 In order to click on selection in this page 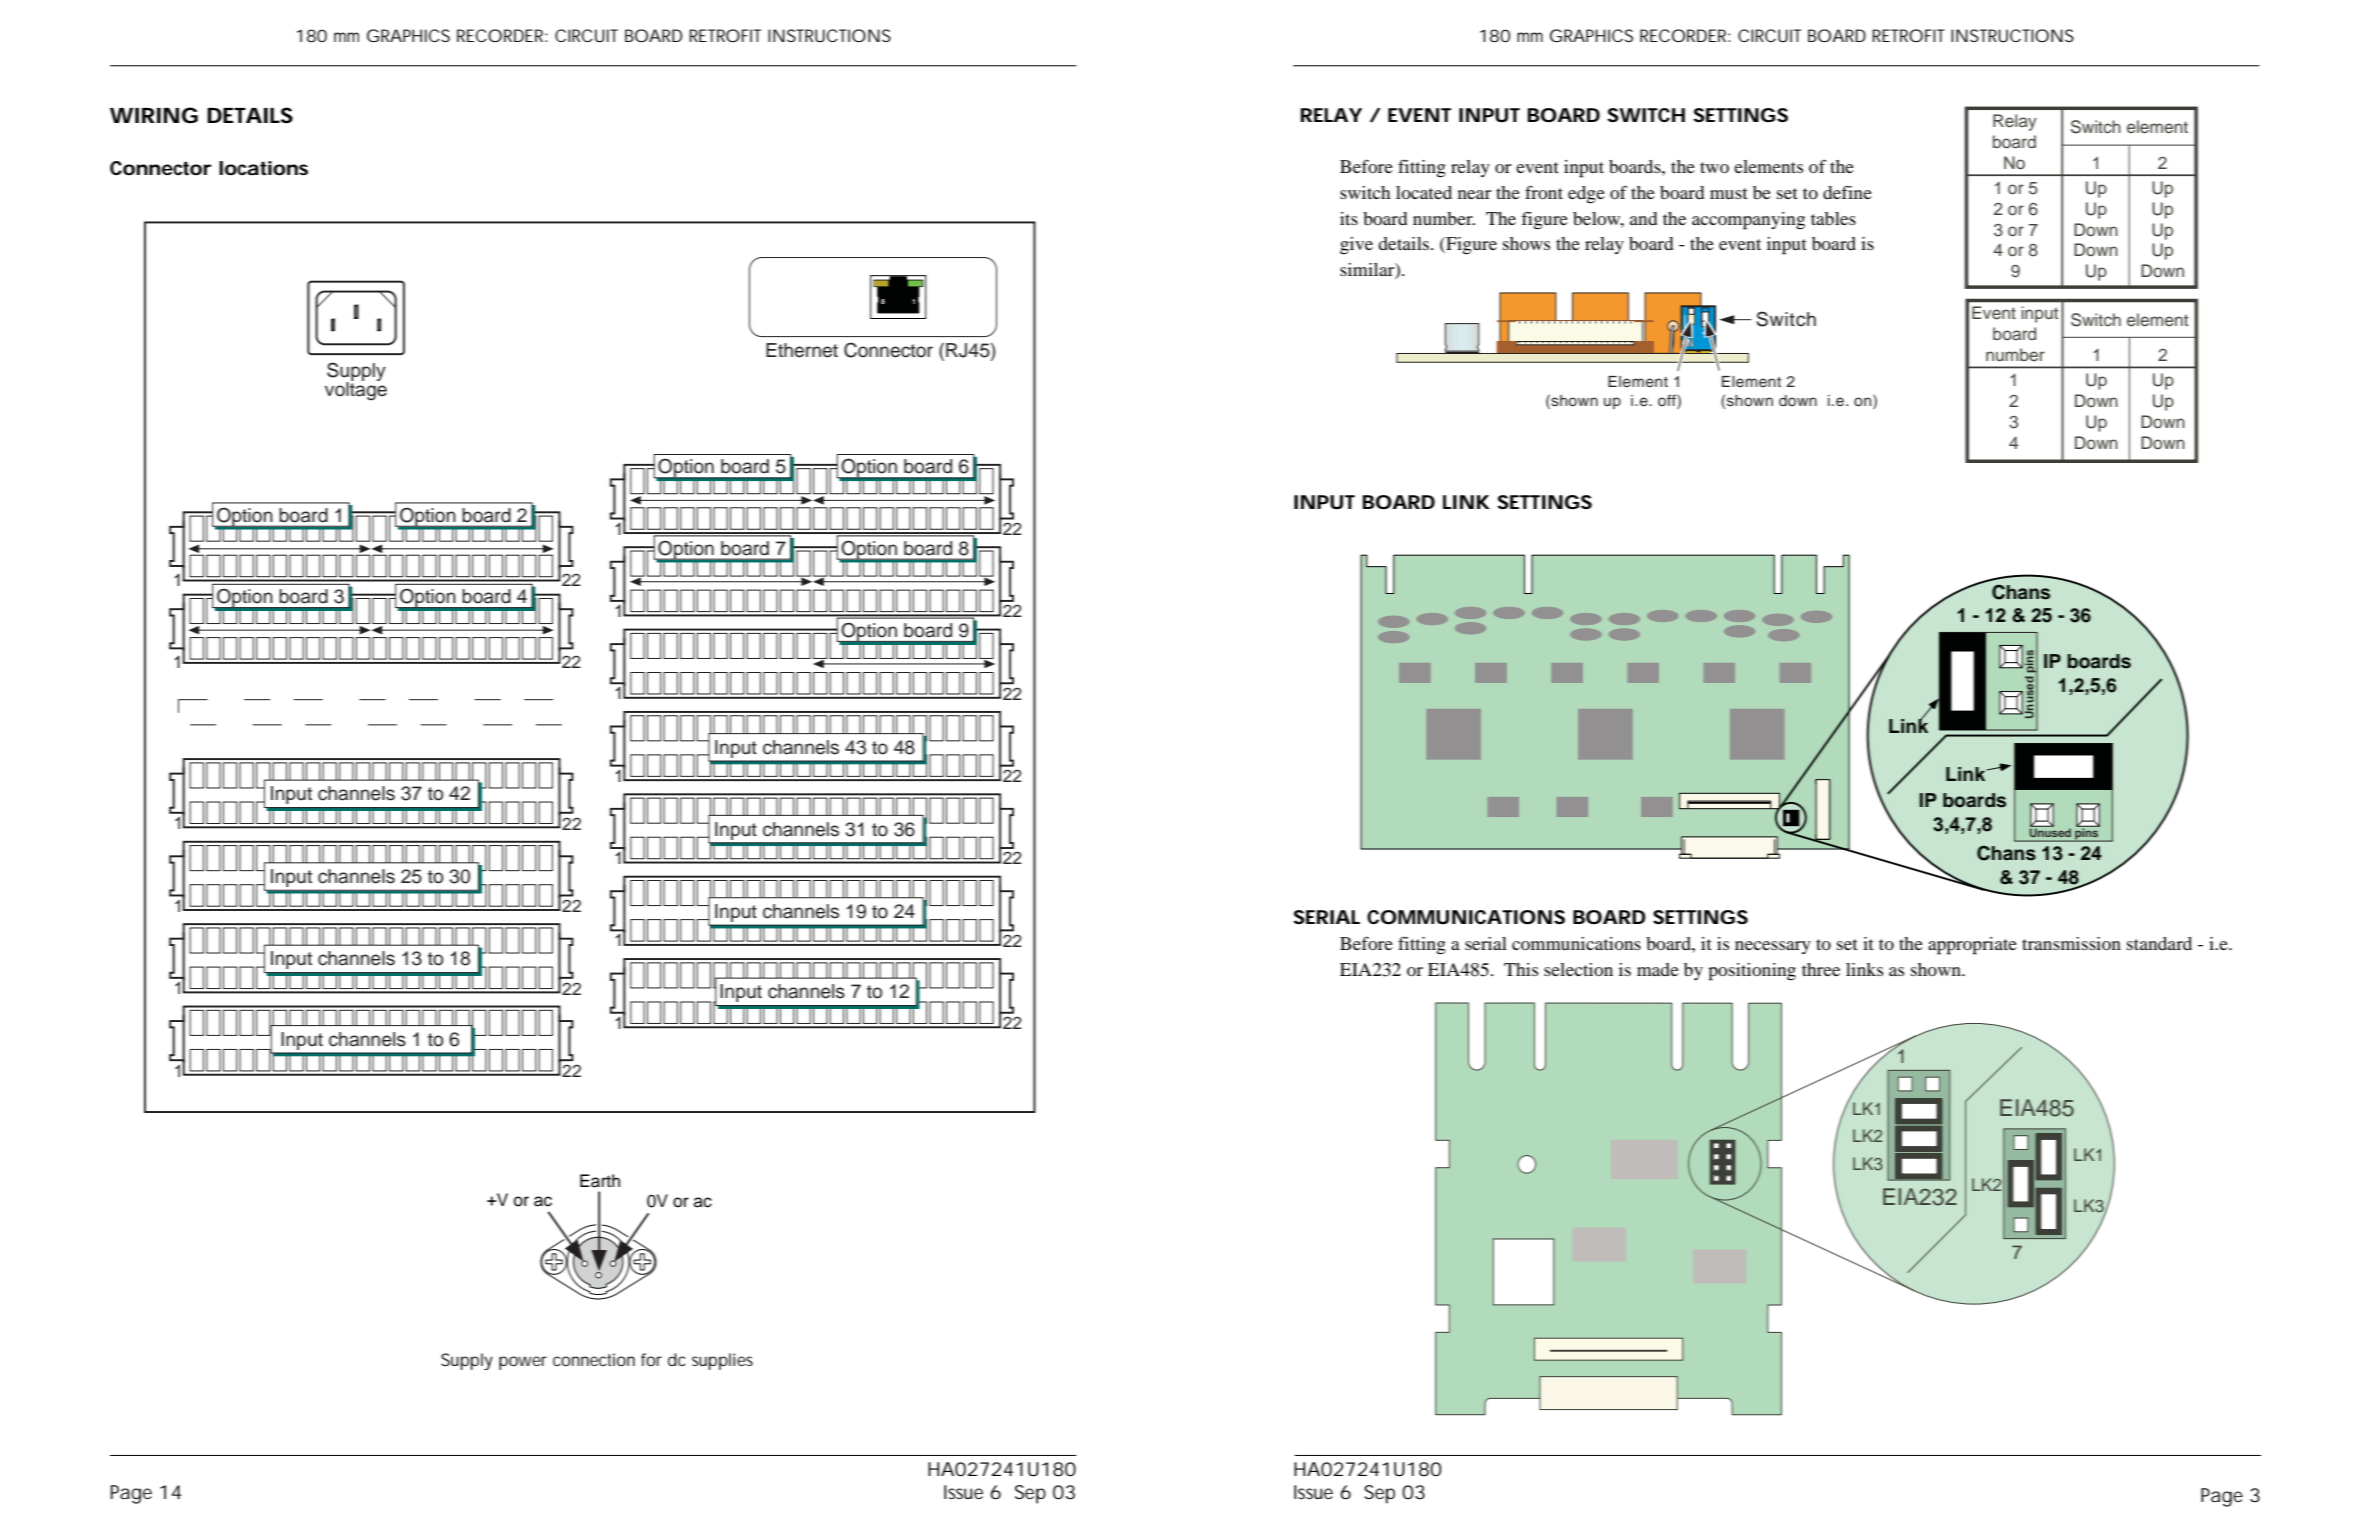, I will do `click(1578, 969)`.
